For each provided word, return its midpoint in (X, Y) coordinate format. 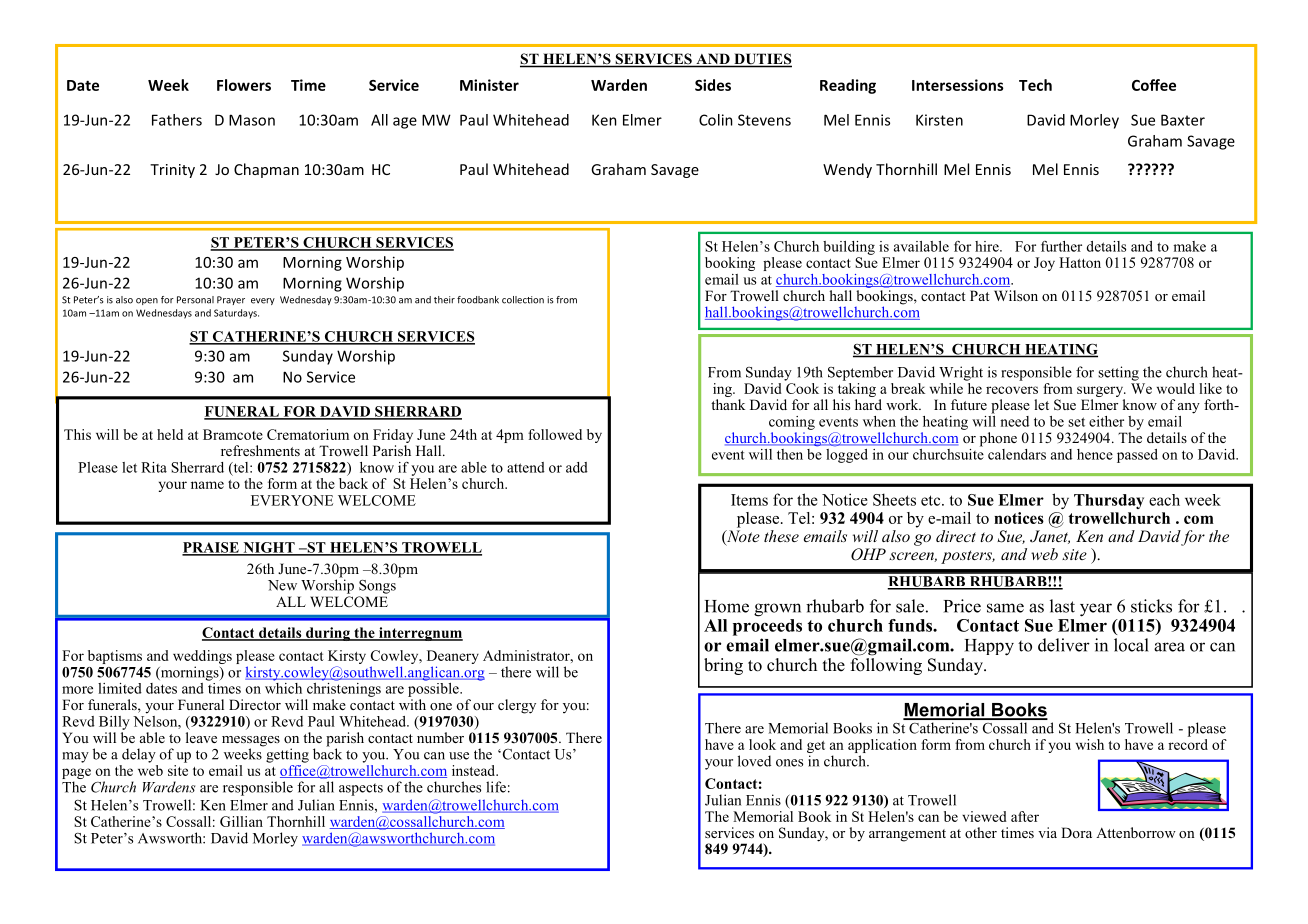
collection (523, 300)
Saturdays (236, 314)
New (282, 585)
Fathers (177, 120)
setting (1118, 373)
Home (727, 606)
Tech (1035, 85)
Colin (716, 120)
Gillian (241, 821)
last (1062, 606)
